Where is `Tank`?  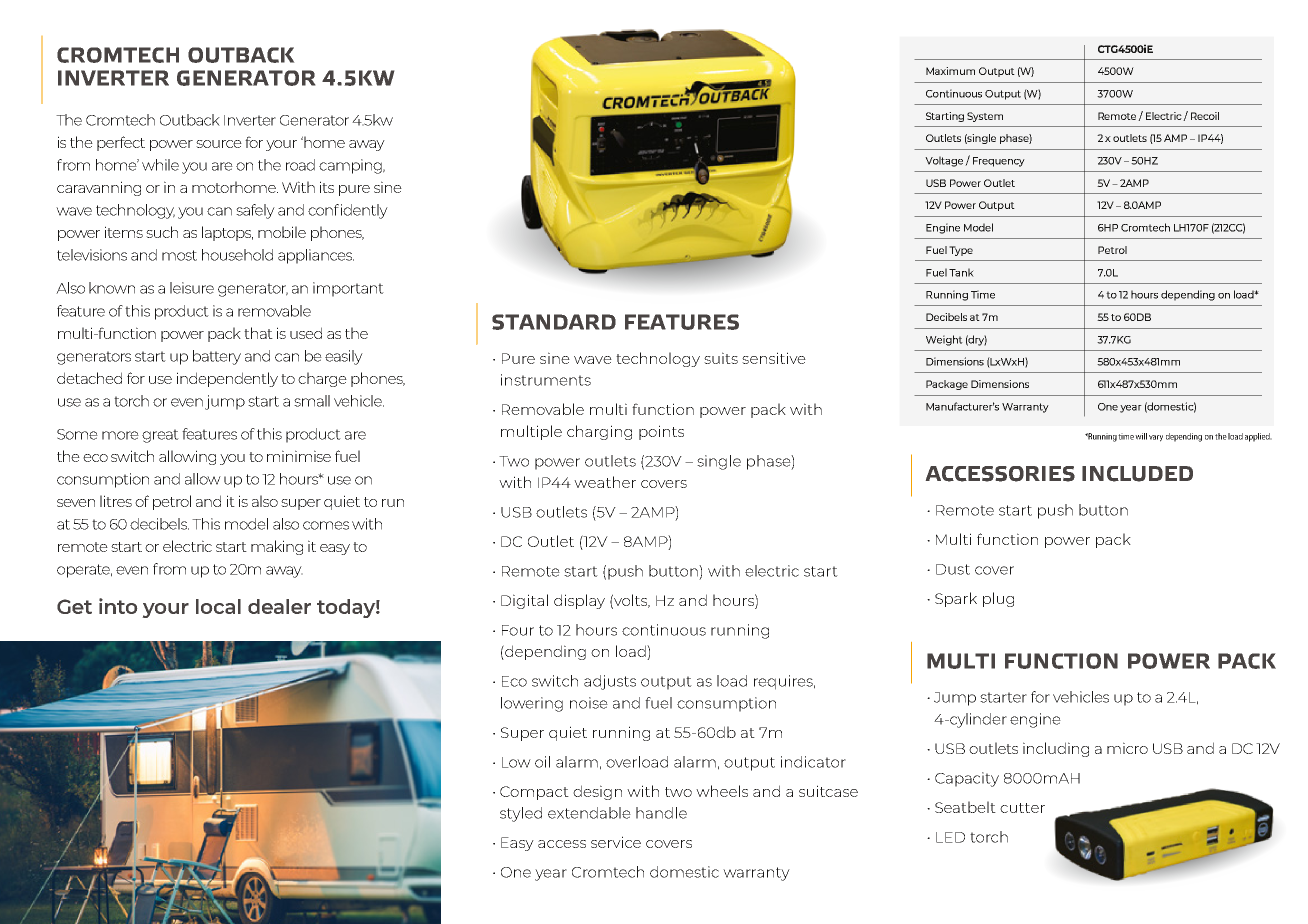
Tank is located at coordinates (961, 272).
